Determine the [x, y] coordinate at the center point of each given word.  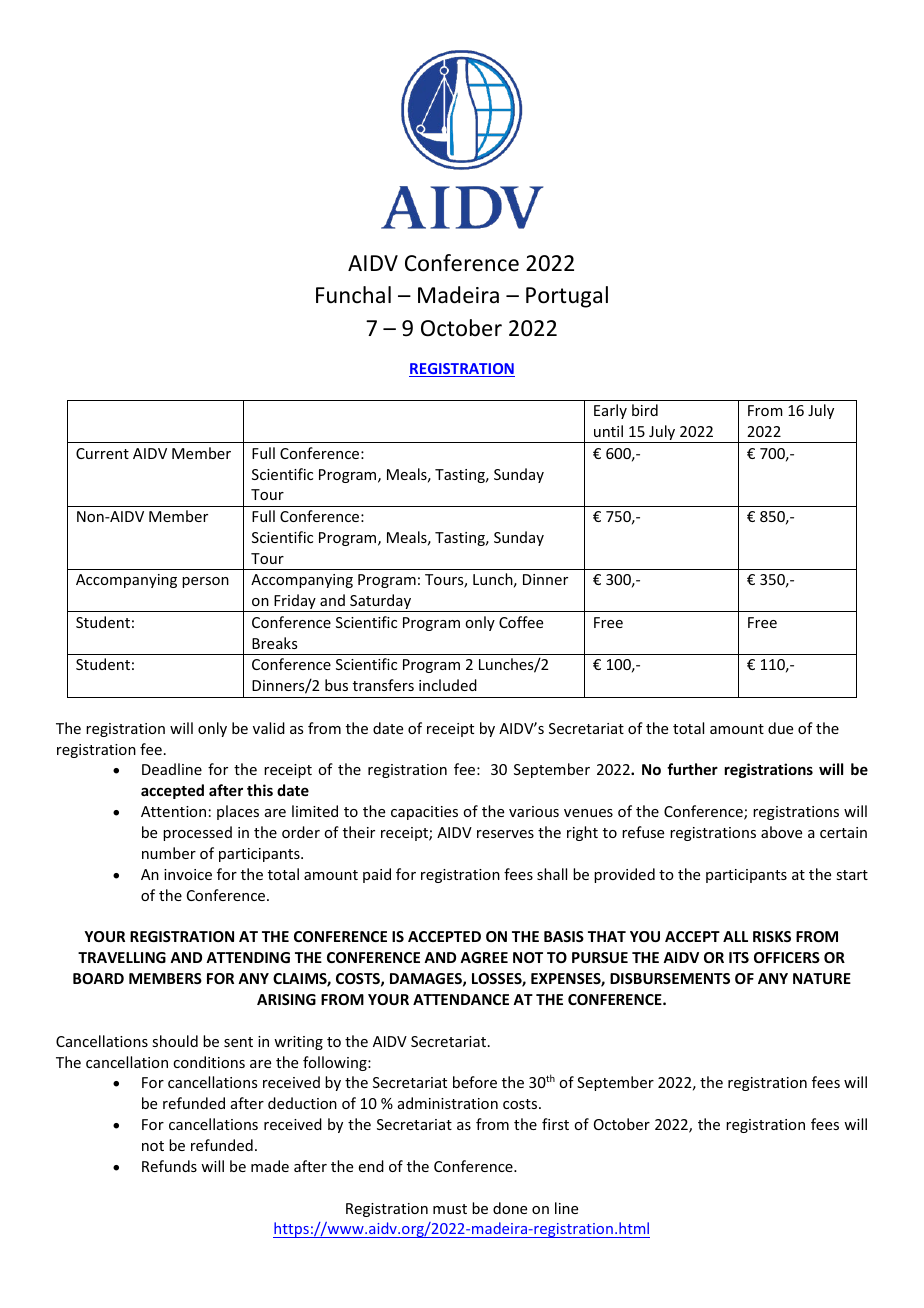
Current [102, 453]
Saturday [381, 603]
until [608, 431]
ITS [739, 957]
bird [645, 410]
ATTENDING [248, 957]
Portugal [567, 297]
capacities [424, 813]
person [205, 582]
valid [269, 728]
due [780, 728]
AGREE [484, 957]
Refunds [169, 1166]
